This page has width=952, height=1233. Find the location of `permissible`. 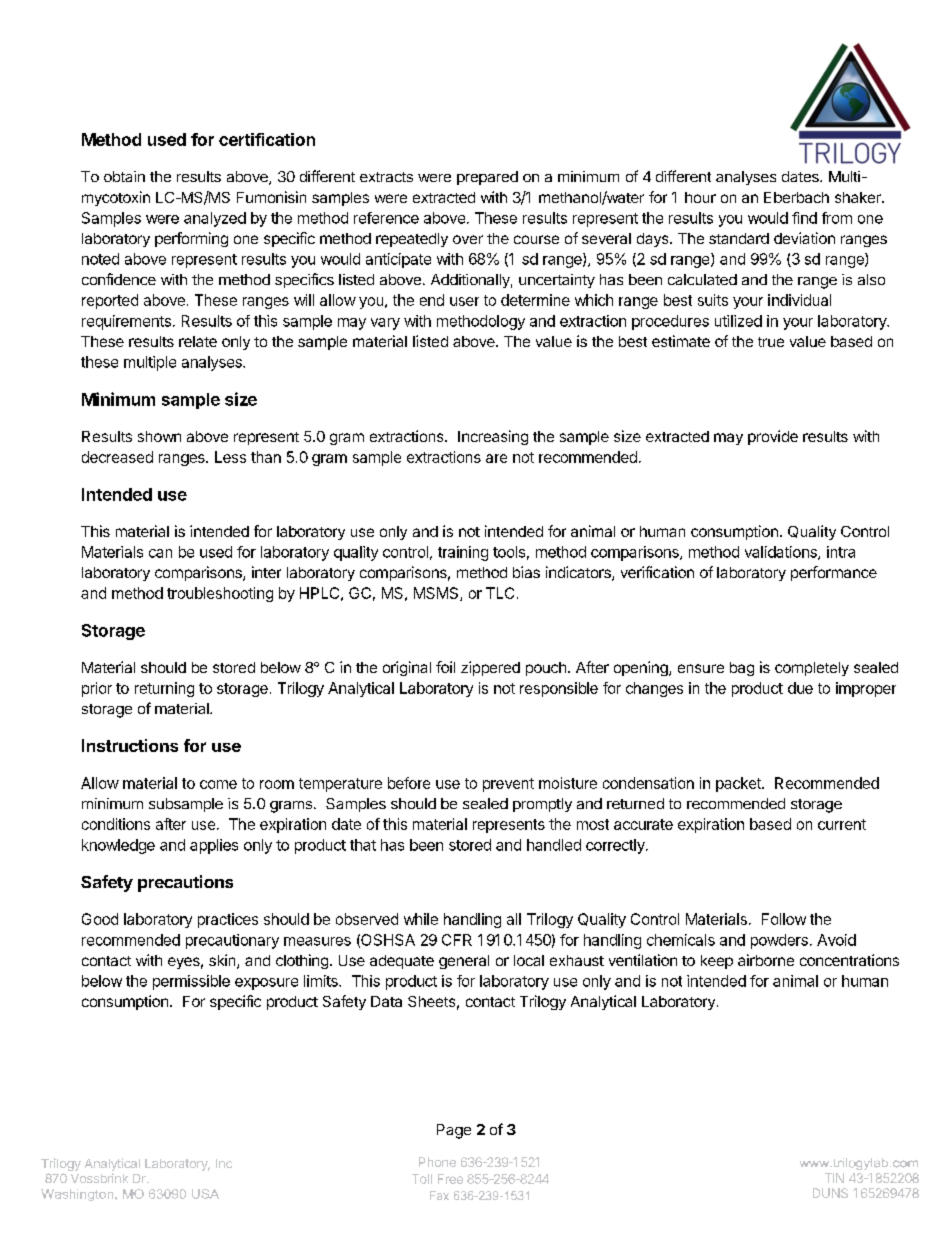

permissible is located at coordinates (191, 982).
